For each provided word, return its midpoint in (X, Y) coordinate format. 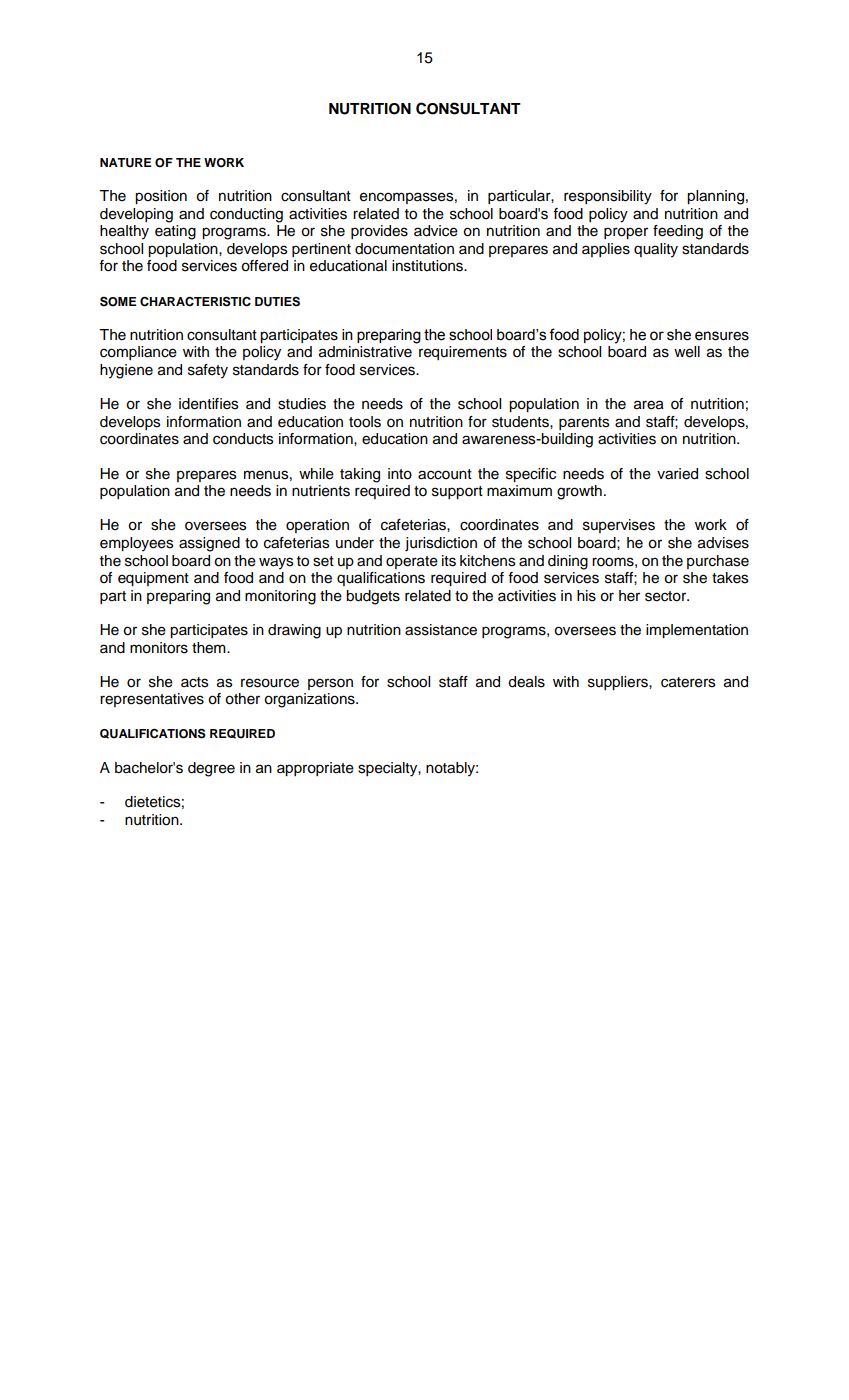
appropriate (315, 769)
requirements (463, 353)
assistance (441, 630)
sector (667, 596)
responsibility (608, 197)
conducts (243, 439)
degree (211, 769)
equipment (153, 579)
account (445, 474)
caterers (688, 682)
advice (436, 231)
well (687, 352)
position (161, 197)
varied (677, 474)
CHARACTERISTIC (195, 301)
